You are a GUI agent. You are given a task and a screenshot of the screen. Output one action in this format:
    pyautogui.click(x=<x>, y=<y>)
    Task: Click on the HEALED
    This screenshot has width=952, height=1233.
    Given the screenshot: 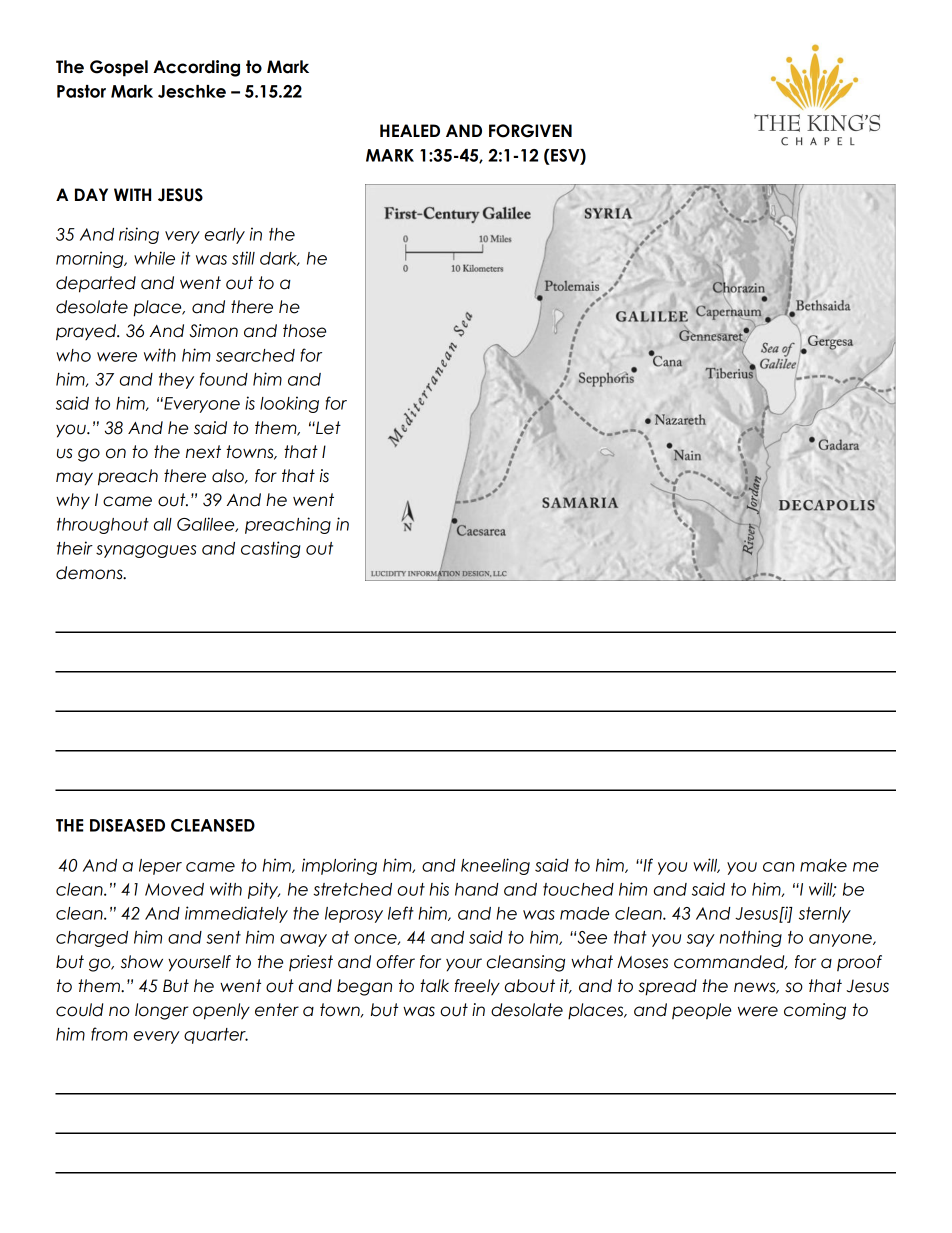 What is the action you would take?
    pyautogui.click(x=410, y=130)
